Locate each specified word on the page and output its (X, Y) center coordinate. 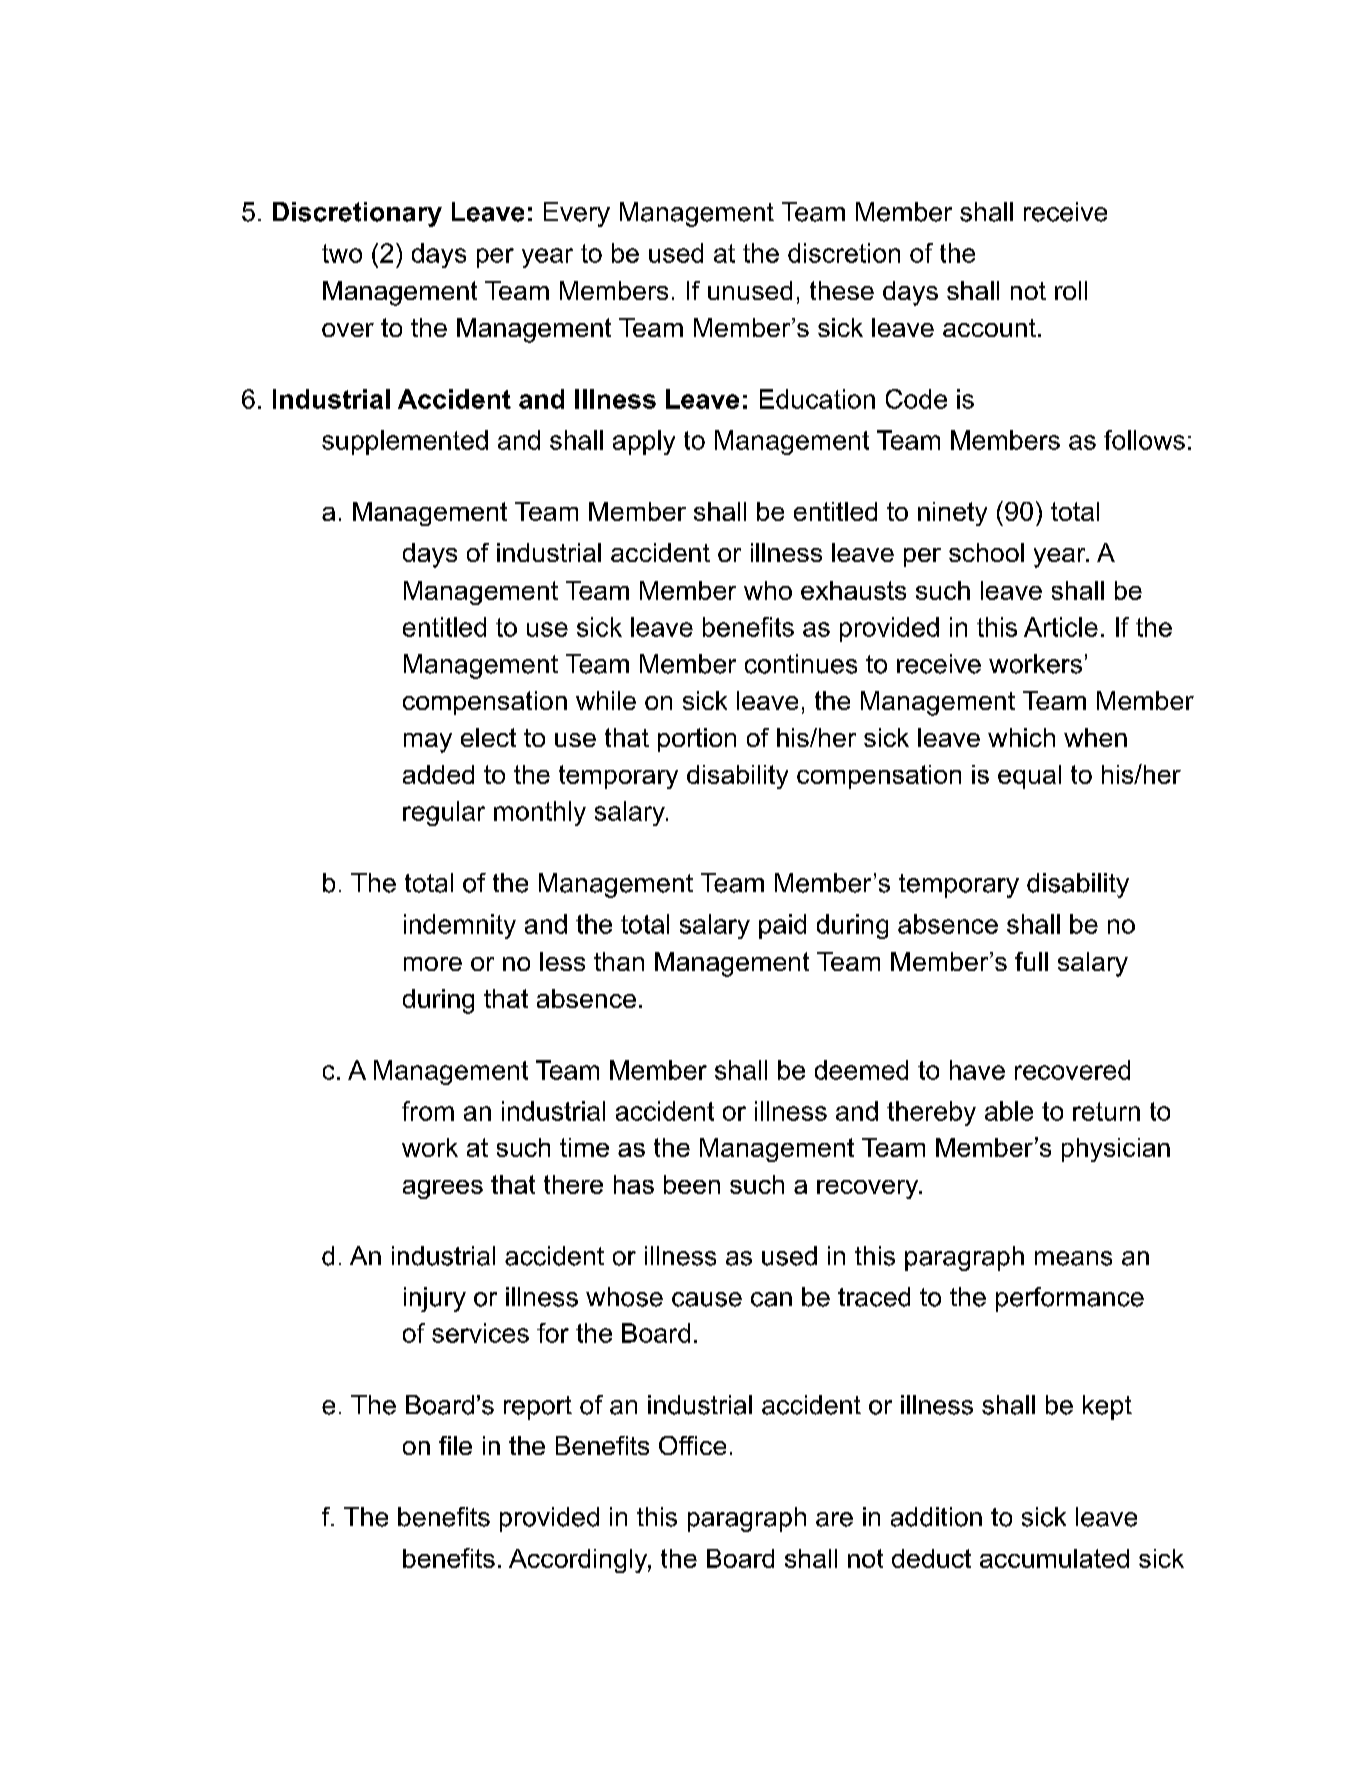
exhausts (853, 590)
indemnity (460, 926)
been (692, 1184)
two (342, 253)
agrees (443, 1189)
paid (782, 926)
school (986, 552)
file (455, 1445)
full (1031, 961)
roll (1071, 290)
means (1073, 1258)
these (842, 290)
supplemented (405, 442)
